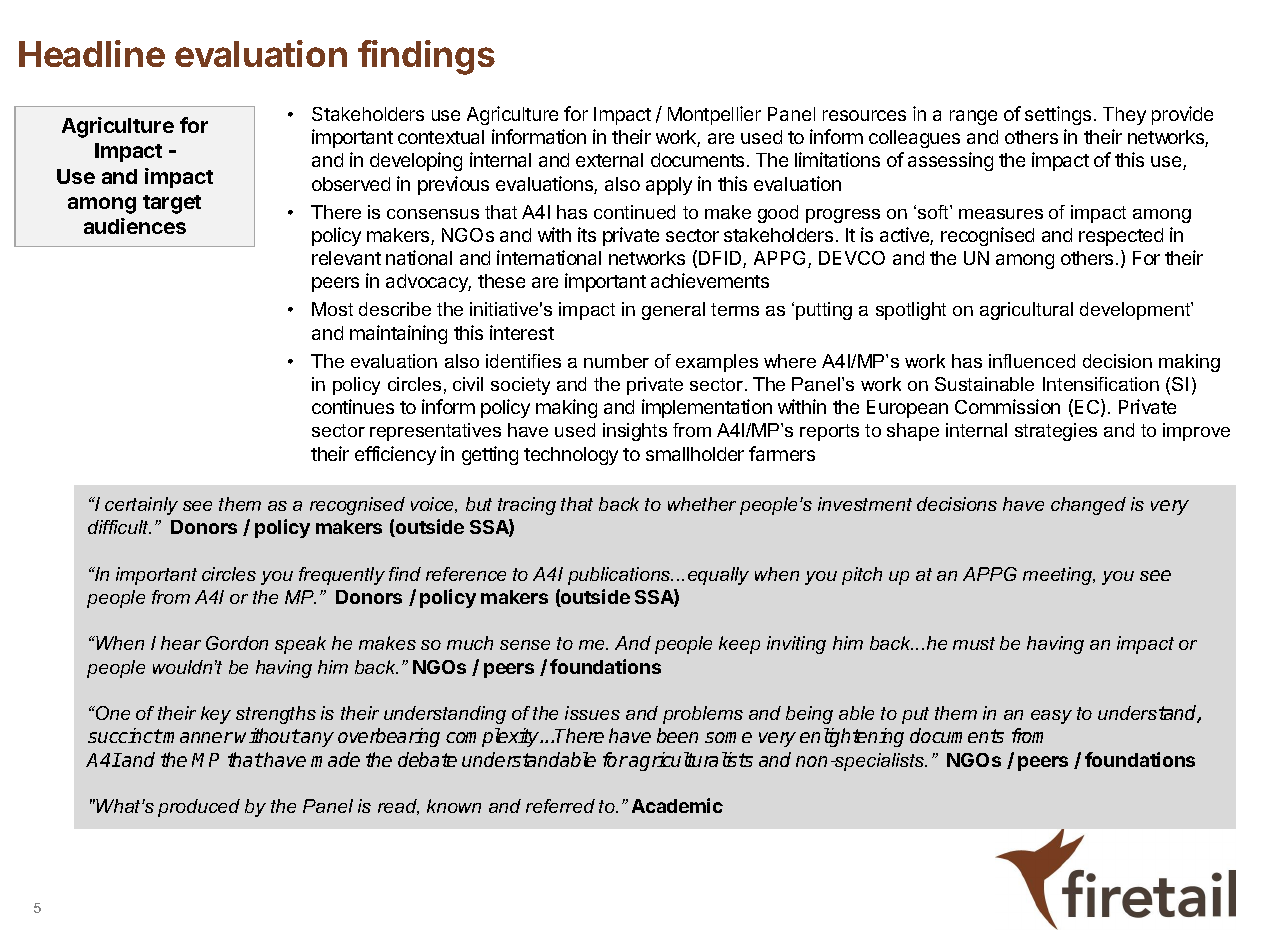 This page has width=1270, height=952. What do you see at coordinates (1058, 115) in the page?
I see `settings` at bounding box center [1058, 115].
